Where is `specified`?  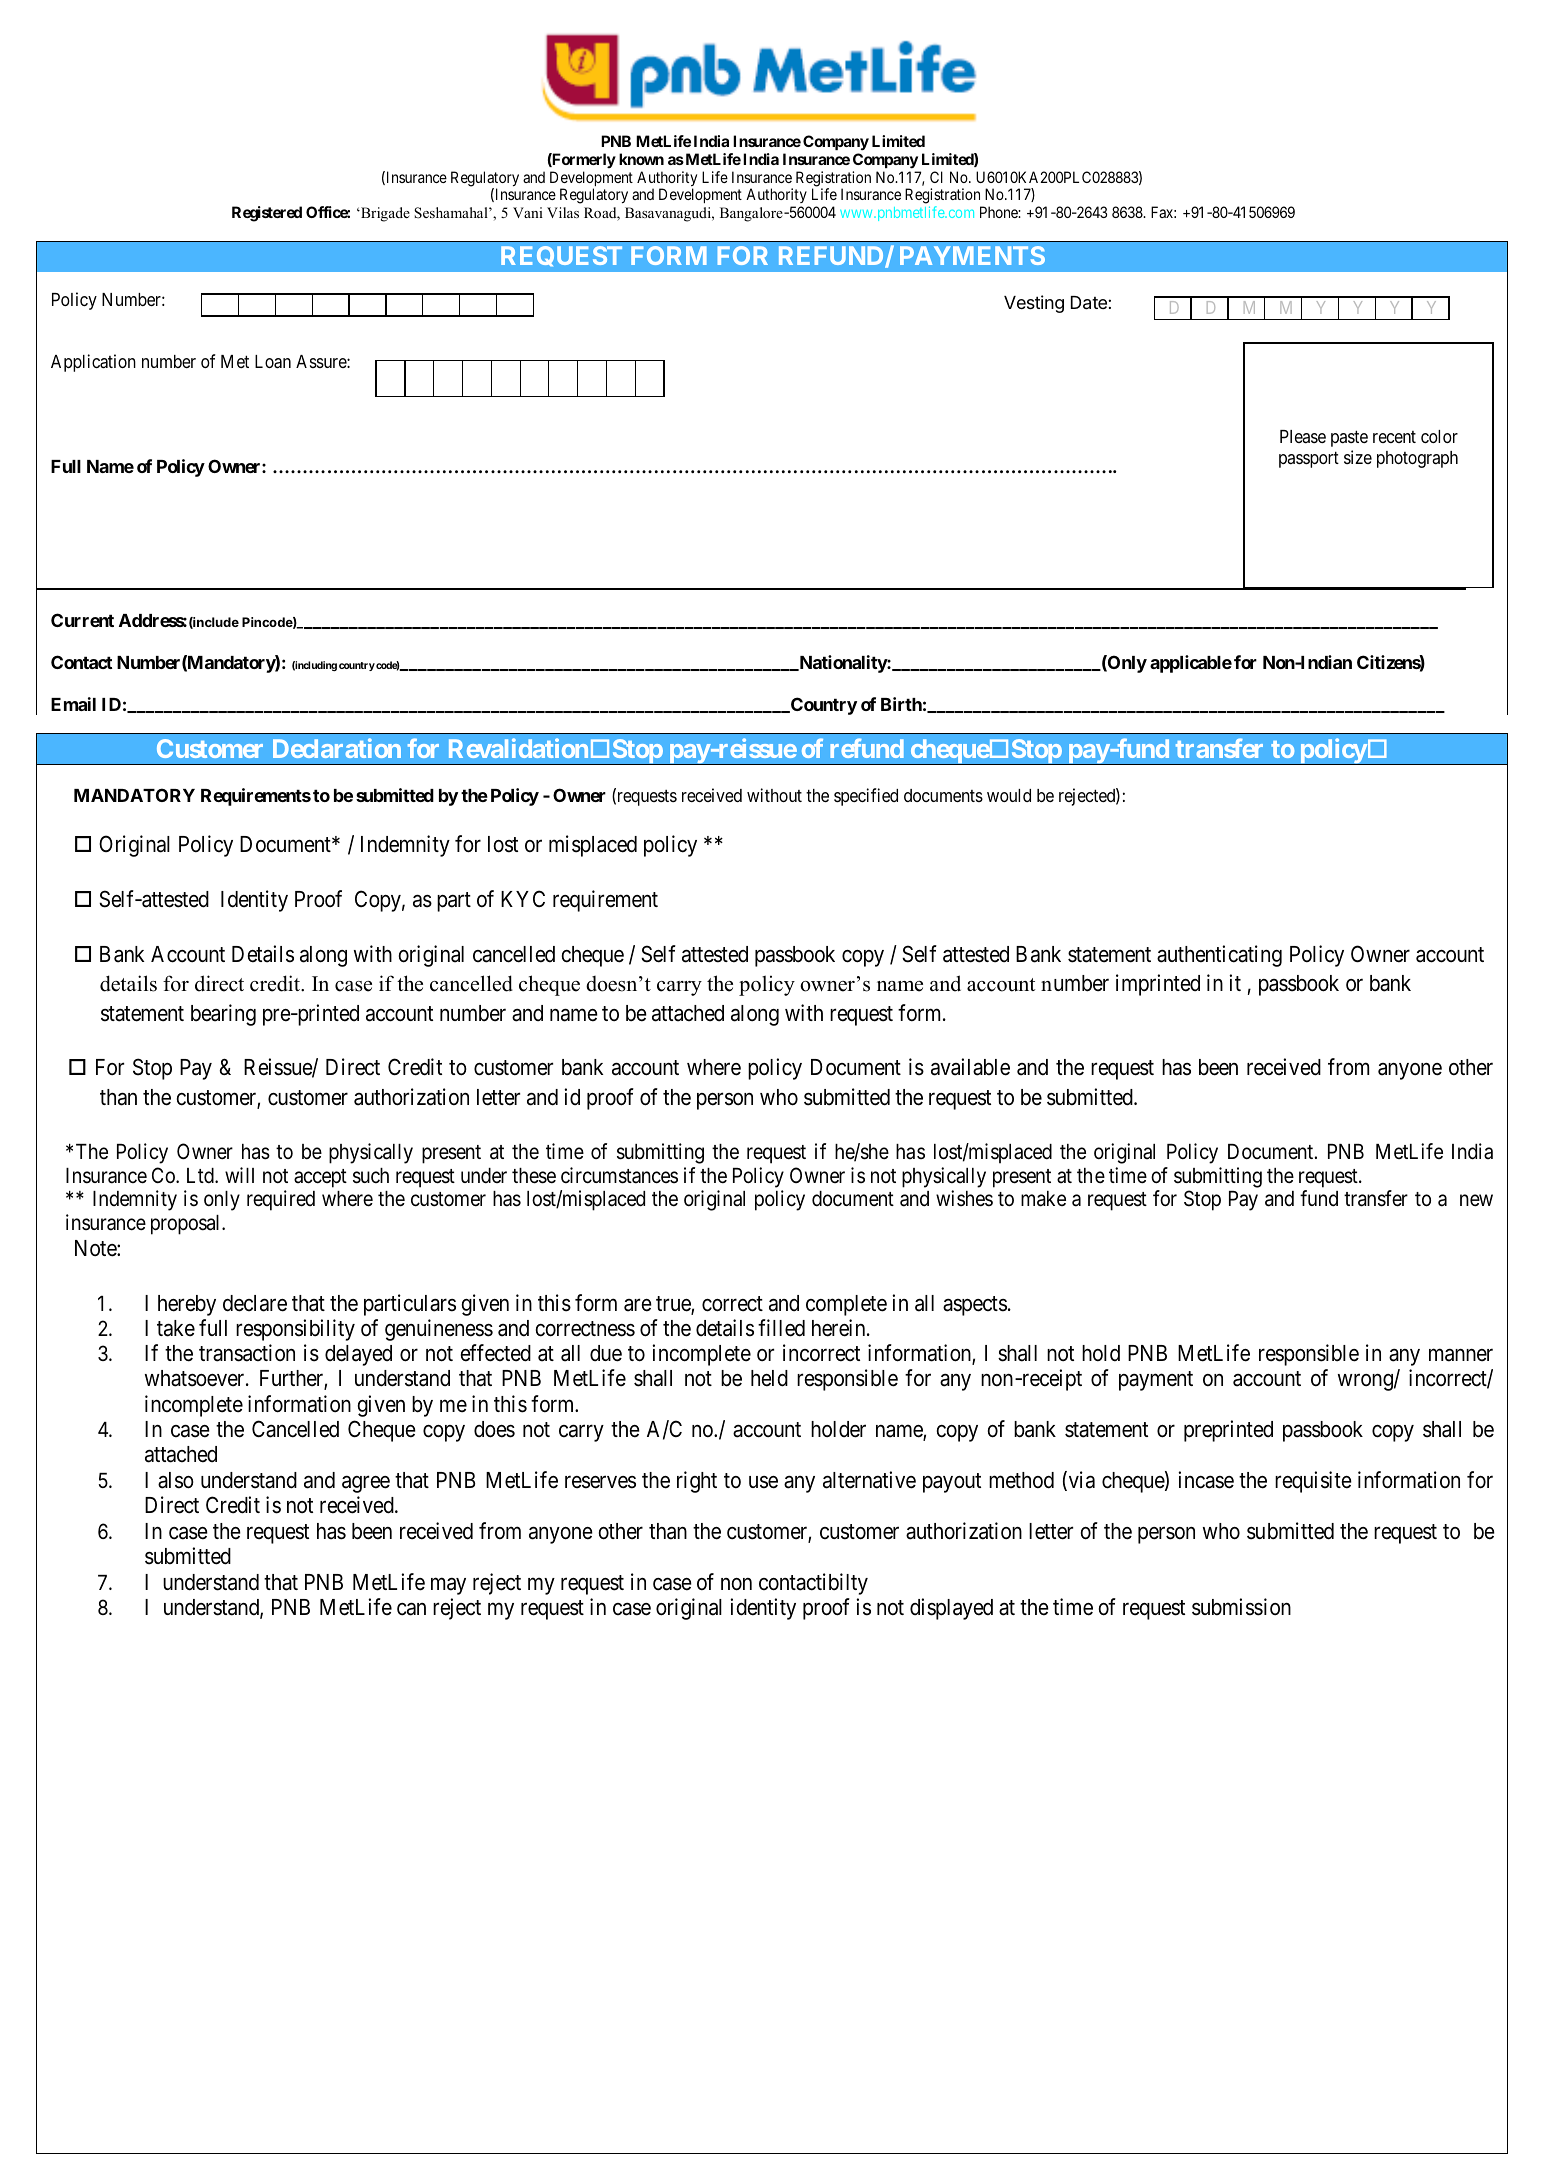
specified is located at coordinates (866, 797).
